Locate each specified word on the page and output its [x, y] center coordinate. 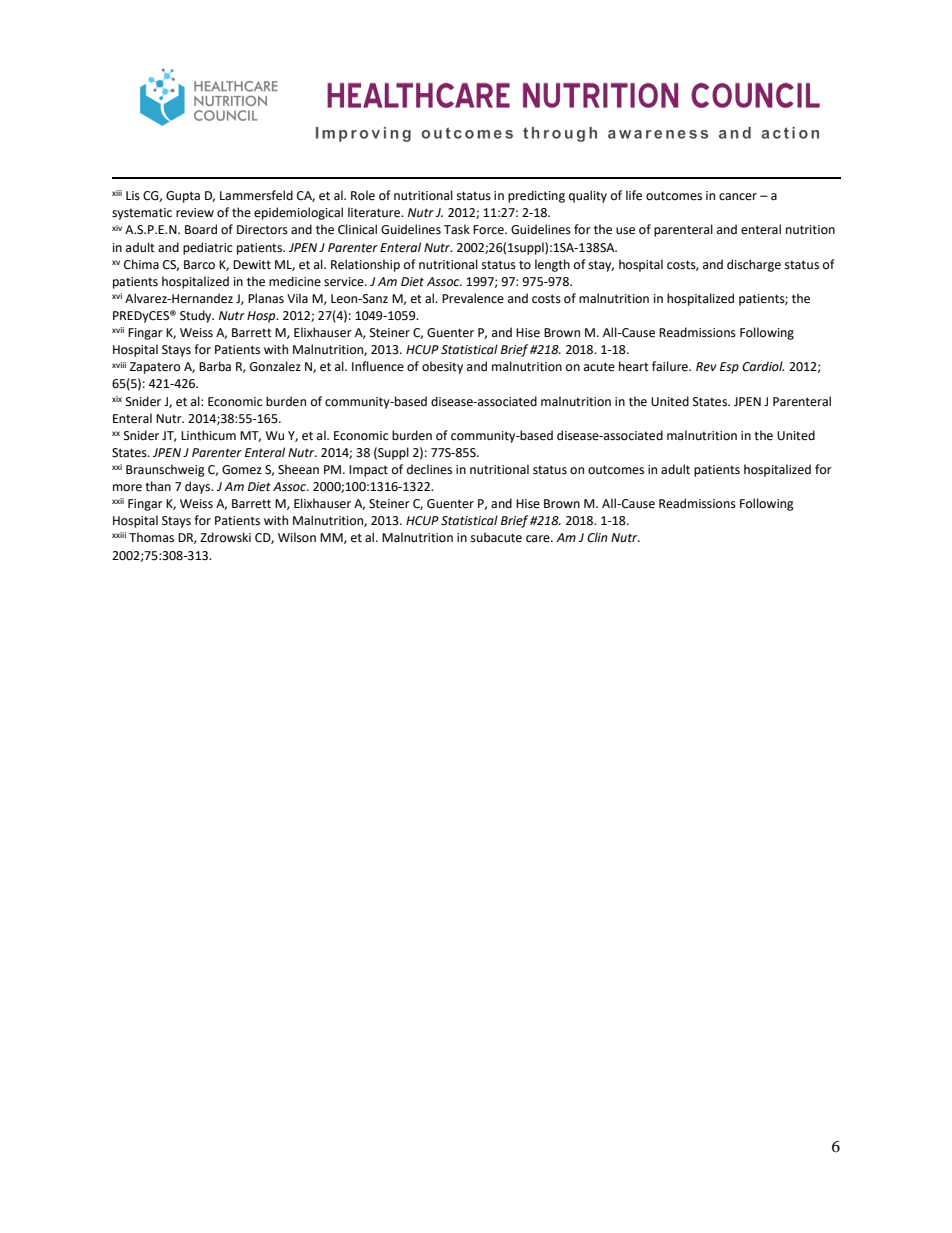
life [634, 195]
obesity [442, 367]
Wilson [297, 537]
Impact [368, 471]
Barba [215, 366]
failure [671, 366]
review [195, 213]
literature [375, 212]
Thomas [151, 537]
